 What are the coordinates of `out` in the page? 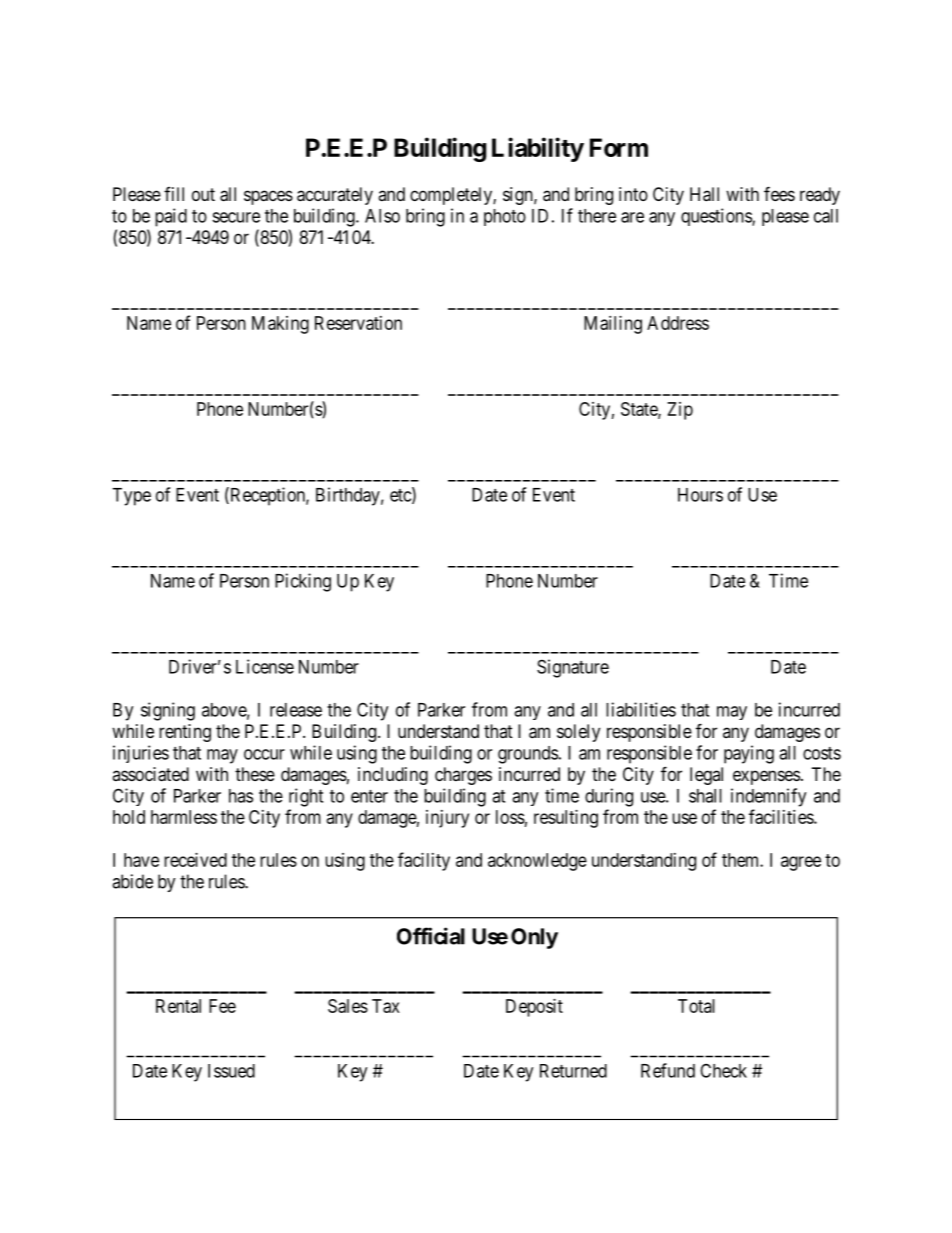 It's located at (203, 194).
